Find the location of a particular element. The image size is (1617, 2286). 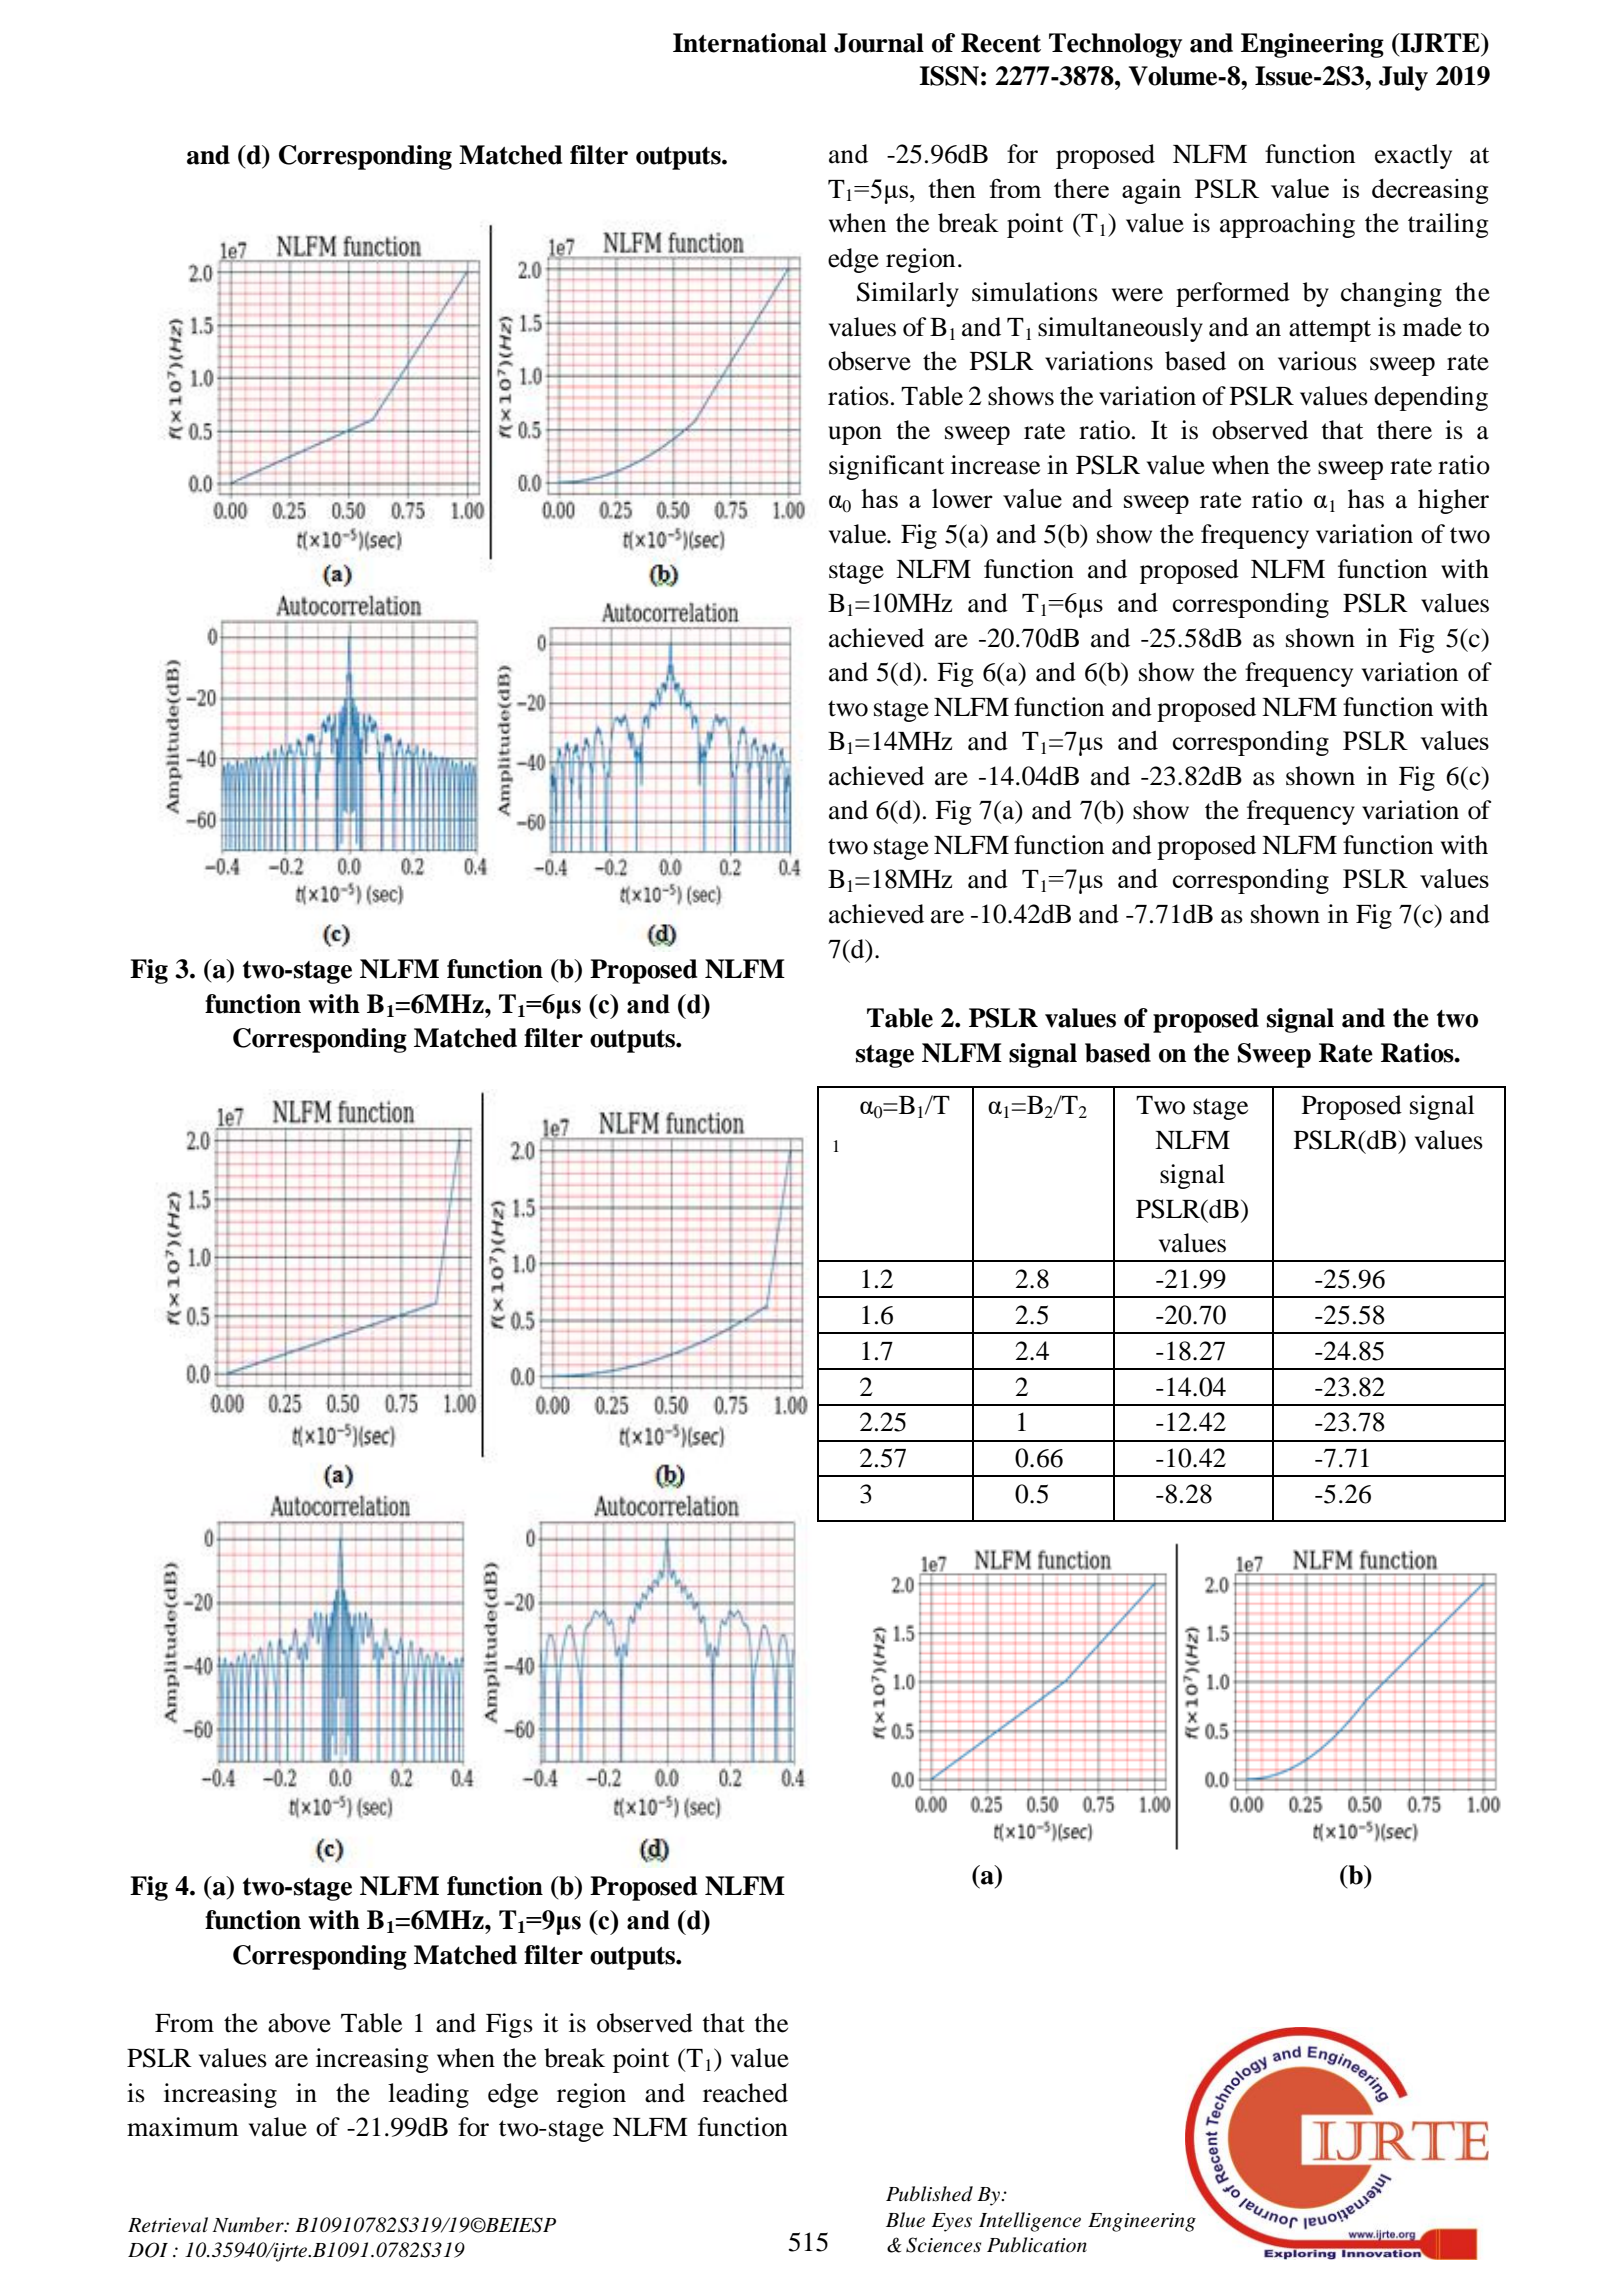

July is located at coordinates (1403, 78).
